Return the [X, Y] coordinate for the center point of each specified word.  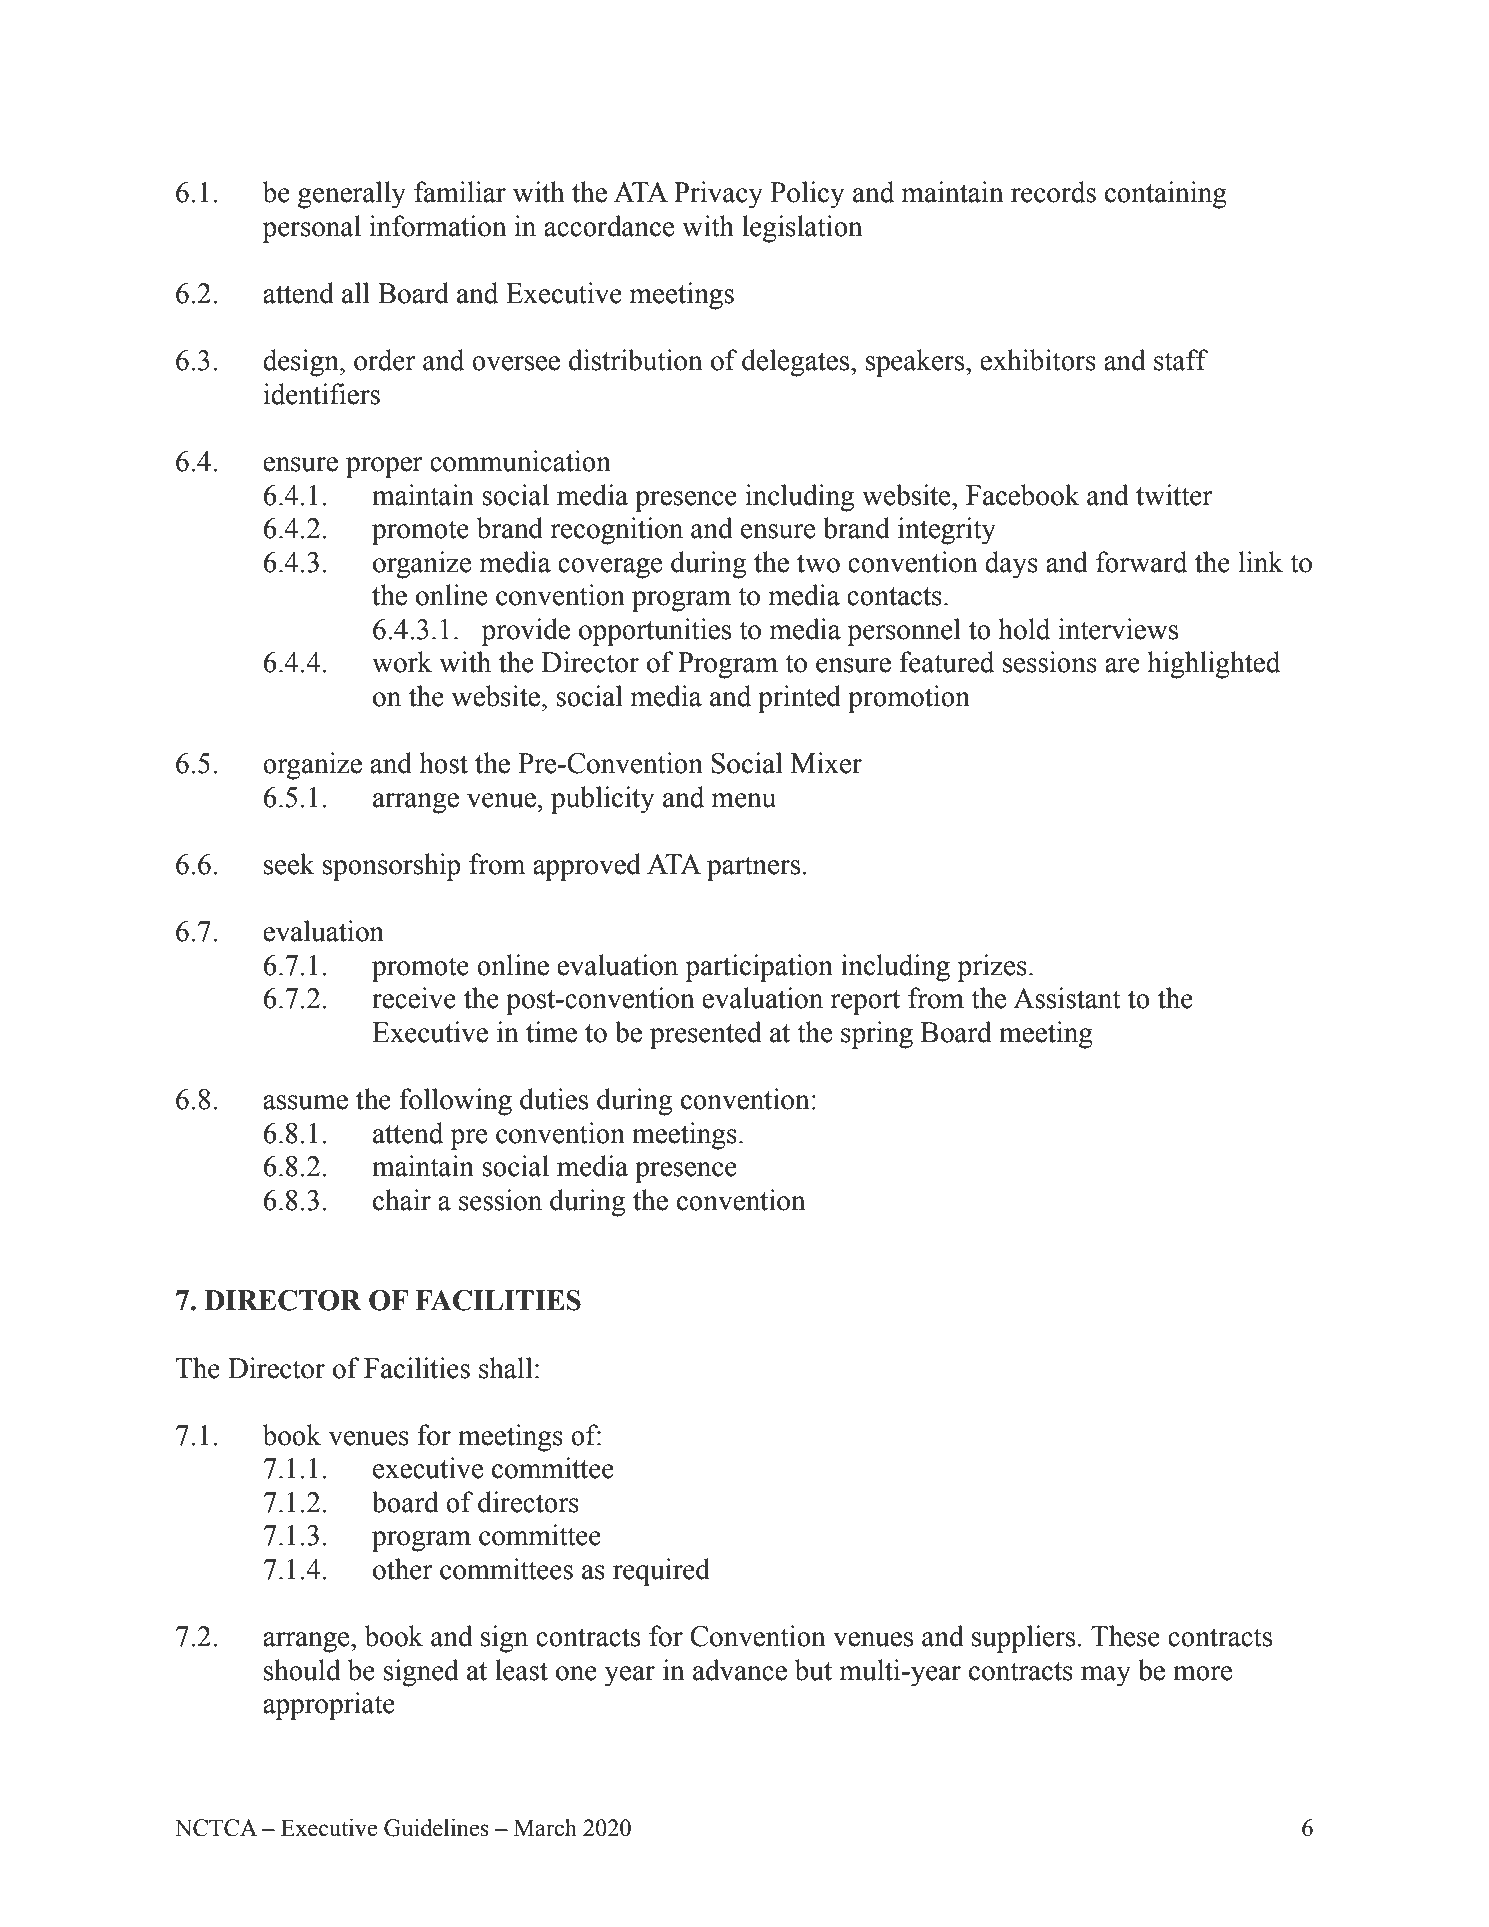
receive [414, 998]
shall [506, 1368]
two [818, 563]
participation [759, 968]
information [438, 226]
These [1125, 1636]
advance [740, 1670]
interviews [1118, 629]
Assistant [1067, 998]
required [661, 1572]
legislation [802, 229]
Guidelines [436, 1828]
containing [1166, 195]
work [402, 662]
